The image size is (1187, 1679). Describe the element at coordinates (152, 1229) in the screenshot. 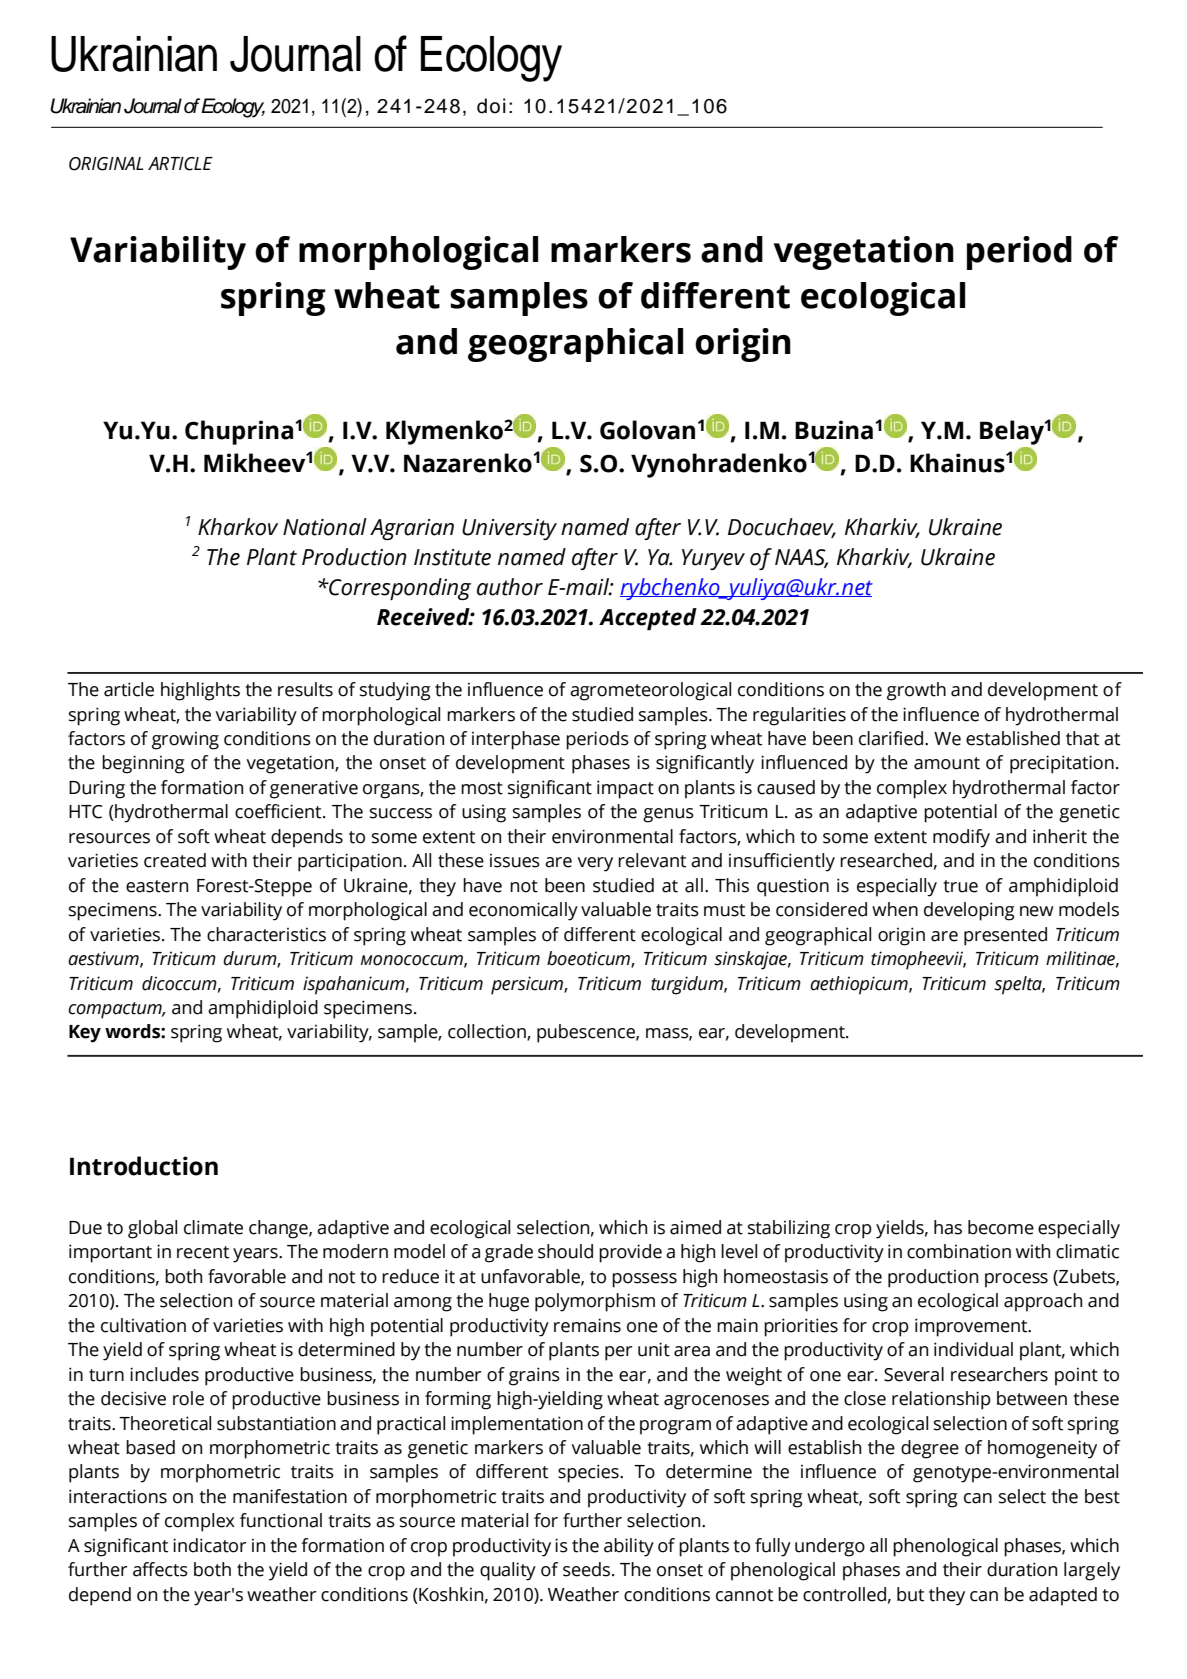

I see `global` at that location.
